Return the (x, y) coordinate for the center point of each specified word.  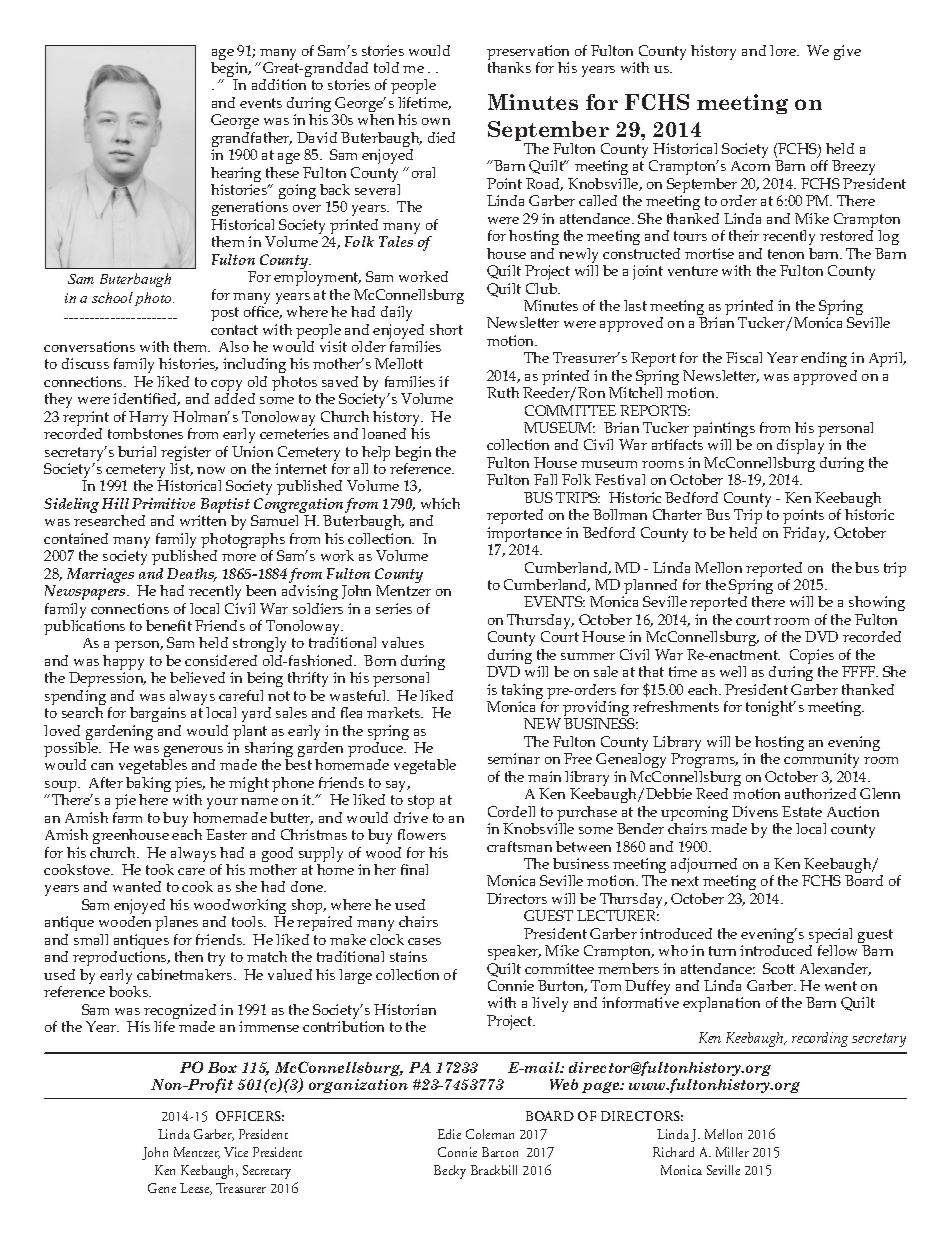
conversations (89, 346)
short (446, 329)
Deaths (192, 575)
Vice (236, 1152)
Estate (802, 811)
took (160, 869)
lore (784, 50)
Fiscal (744, 357)
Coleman (490, 1134)
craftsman (519, 846)
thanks (509, 67)
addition (279, 84)
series (394, 608)
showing (877, 605)
